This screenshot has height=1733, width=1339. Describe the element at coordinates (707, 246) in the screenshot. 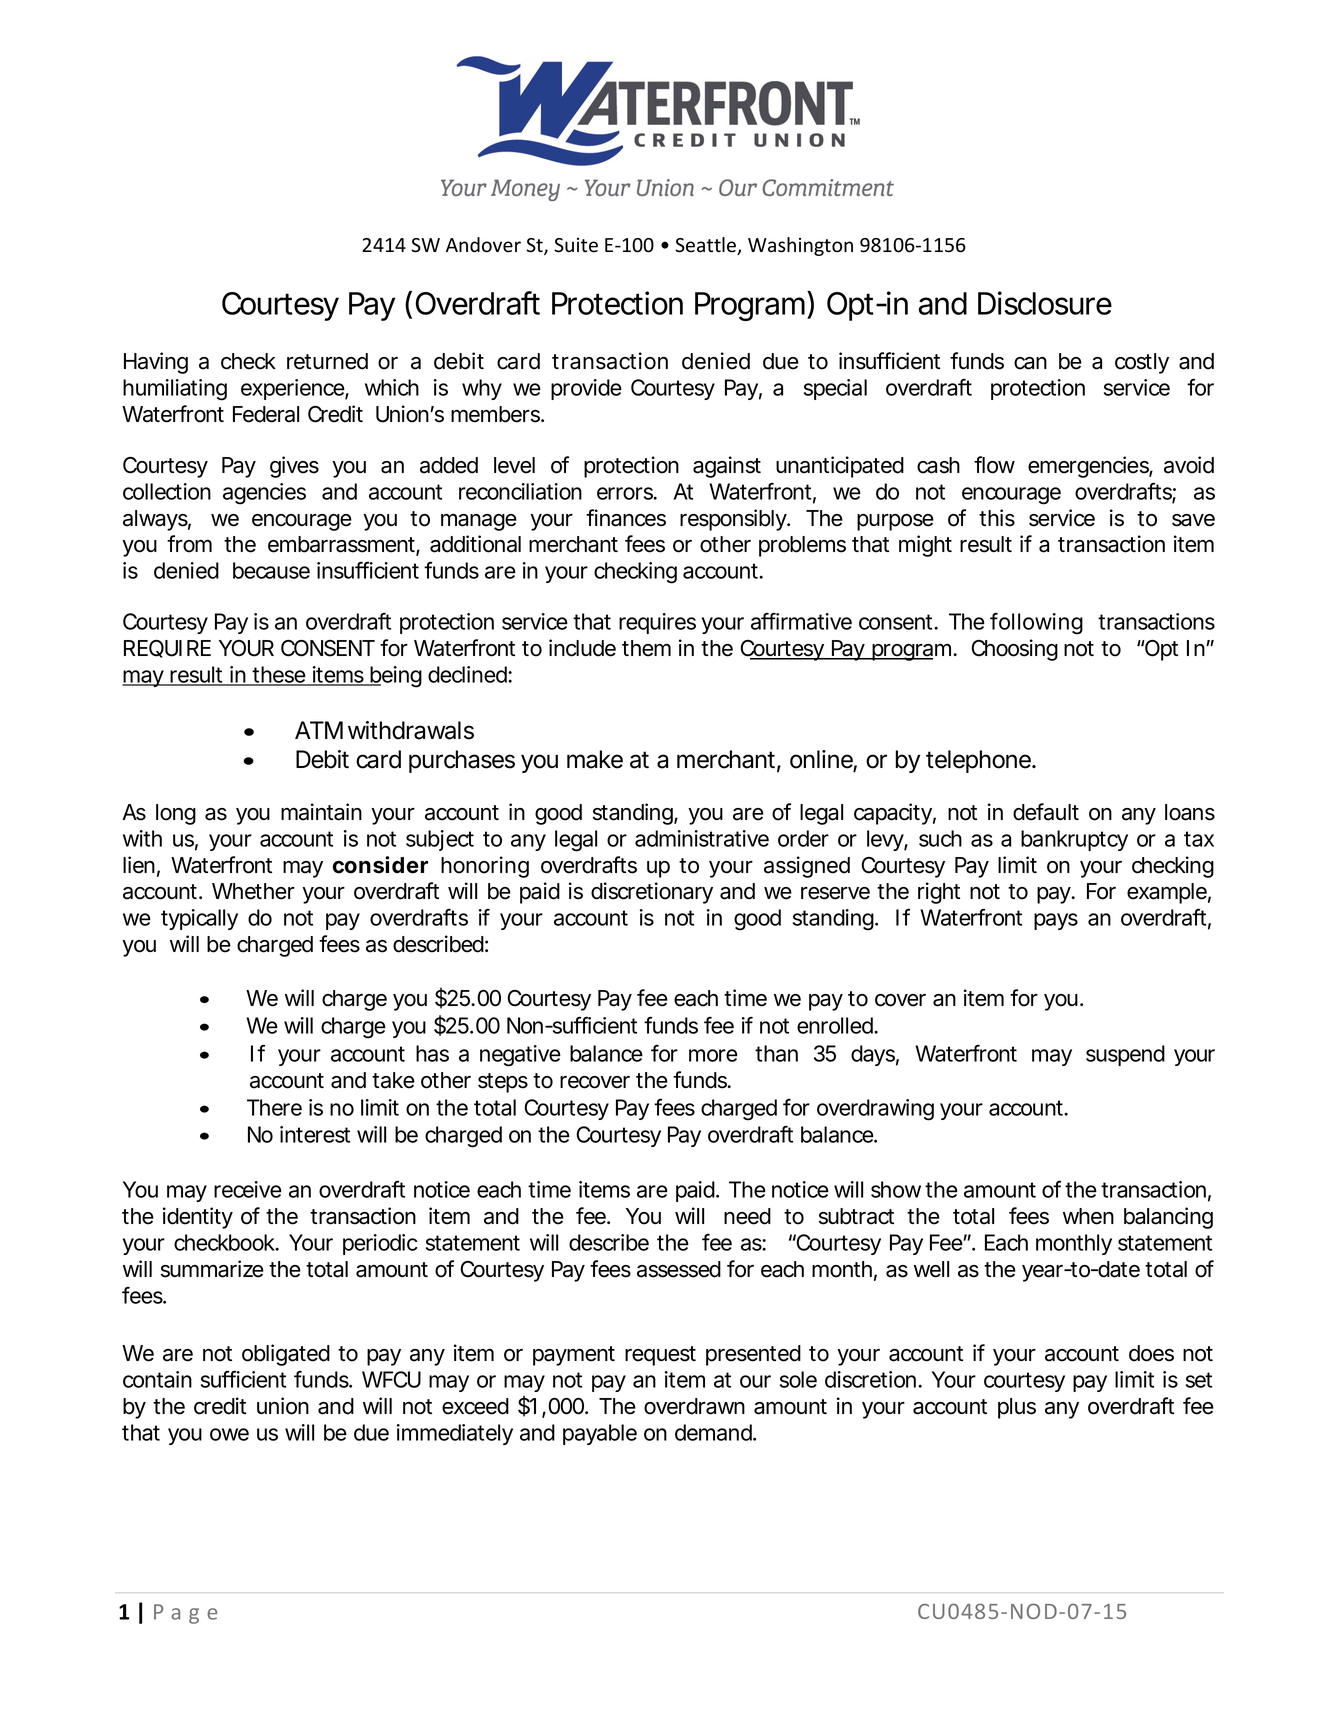

I see `Seattle` at that location.
